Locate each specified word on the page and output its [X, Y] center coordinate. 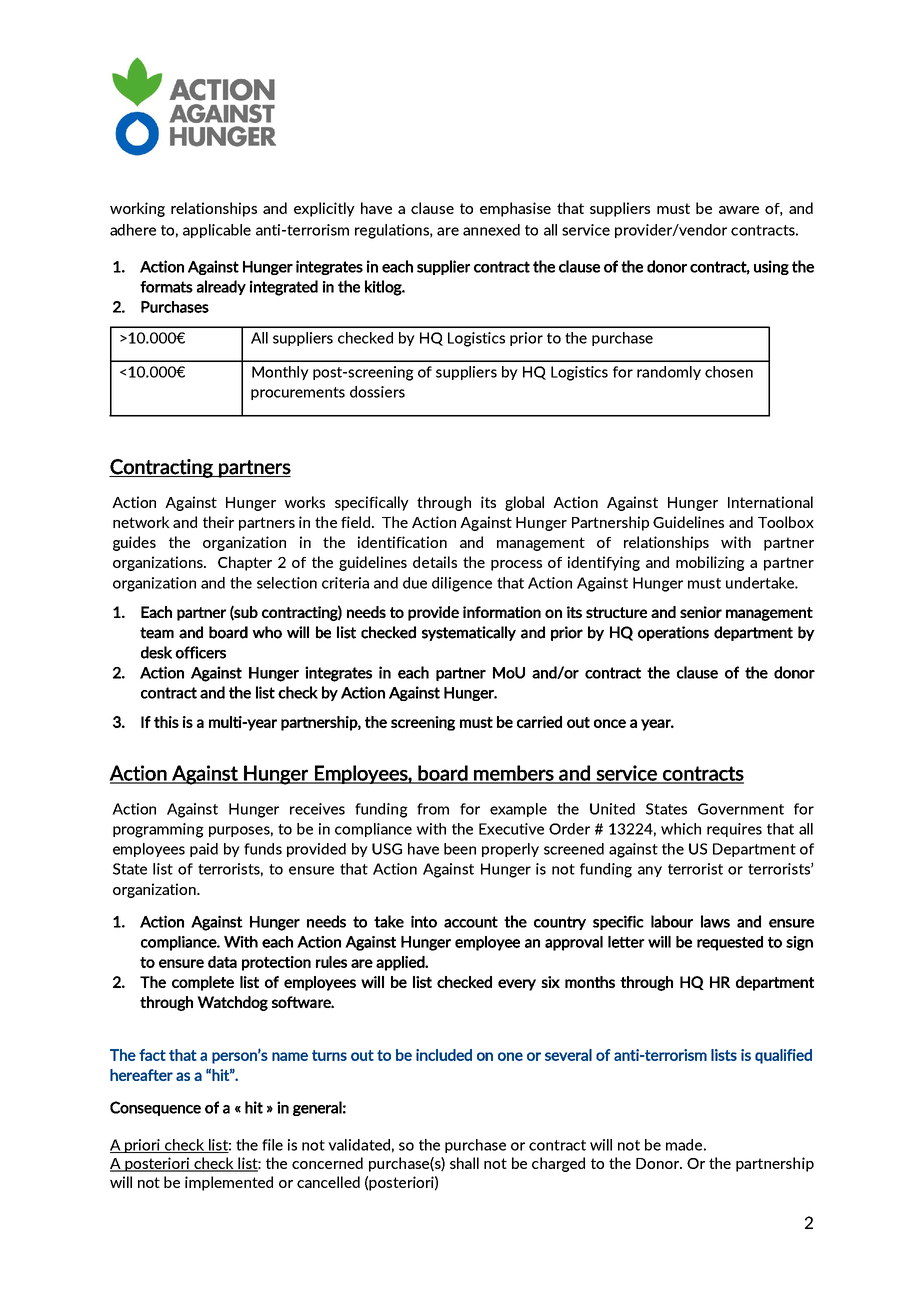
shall [464, 1163]
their [218, 522]
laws [715, 921]
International [770, 502]
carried [539, 722]
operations [673, 633]
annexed [491, 230]
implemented [229, 1183]
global [524, 503]
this [166, 722]
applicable [217, 231]
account [471, 922]
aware [739, 210]
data [222, 962]
